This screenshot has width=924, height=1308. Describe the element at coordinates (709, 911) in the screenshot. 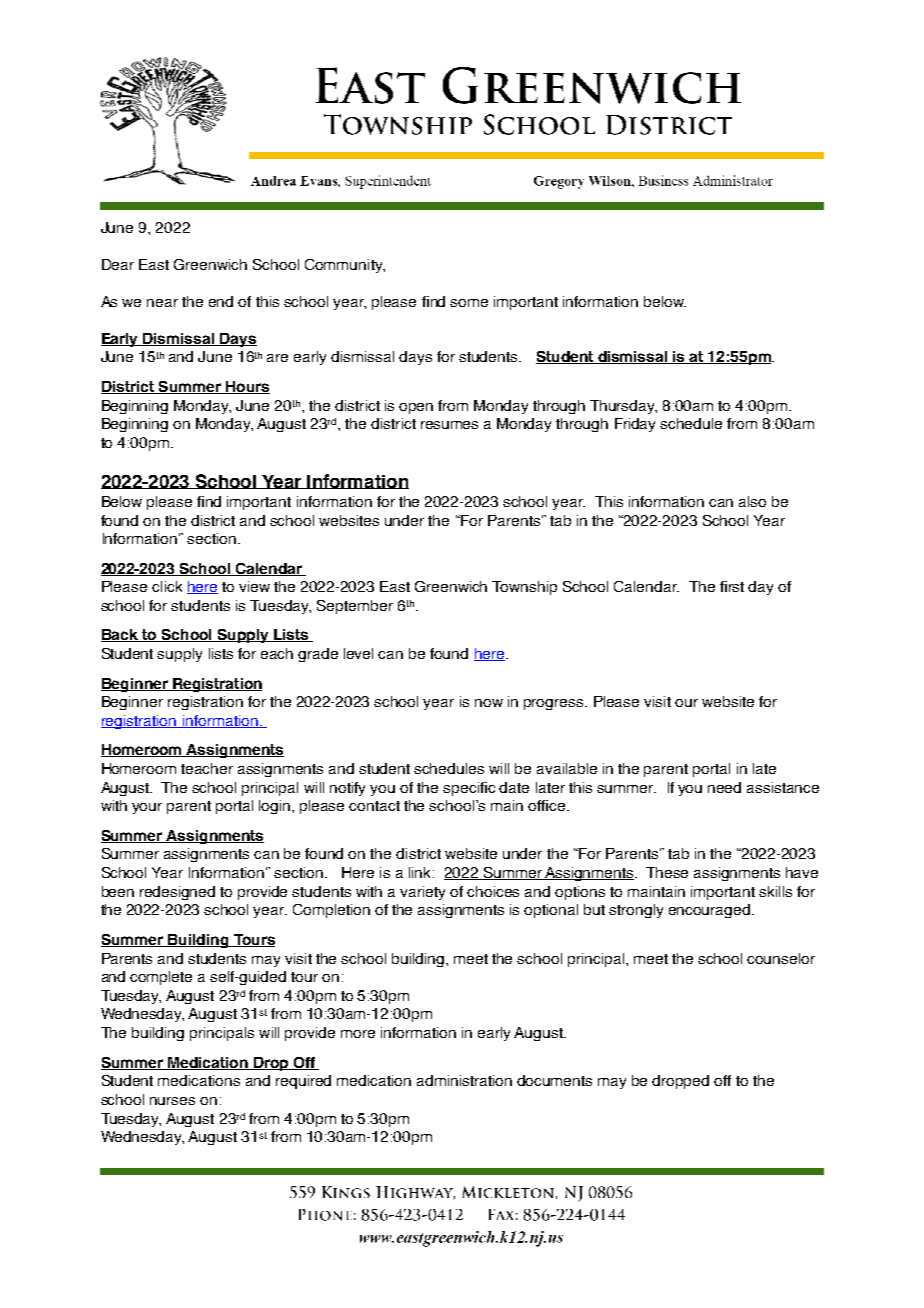

I see `encouraged` at that location.
